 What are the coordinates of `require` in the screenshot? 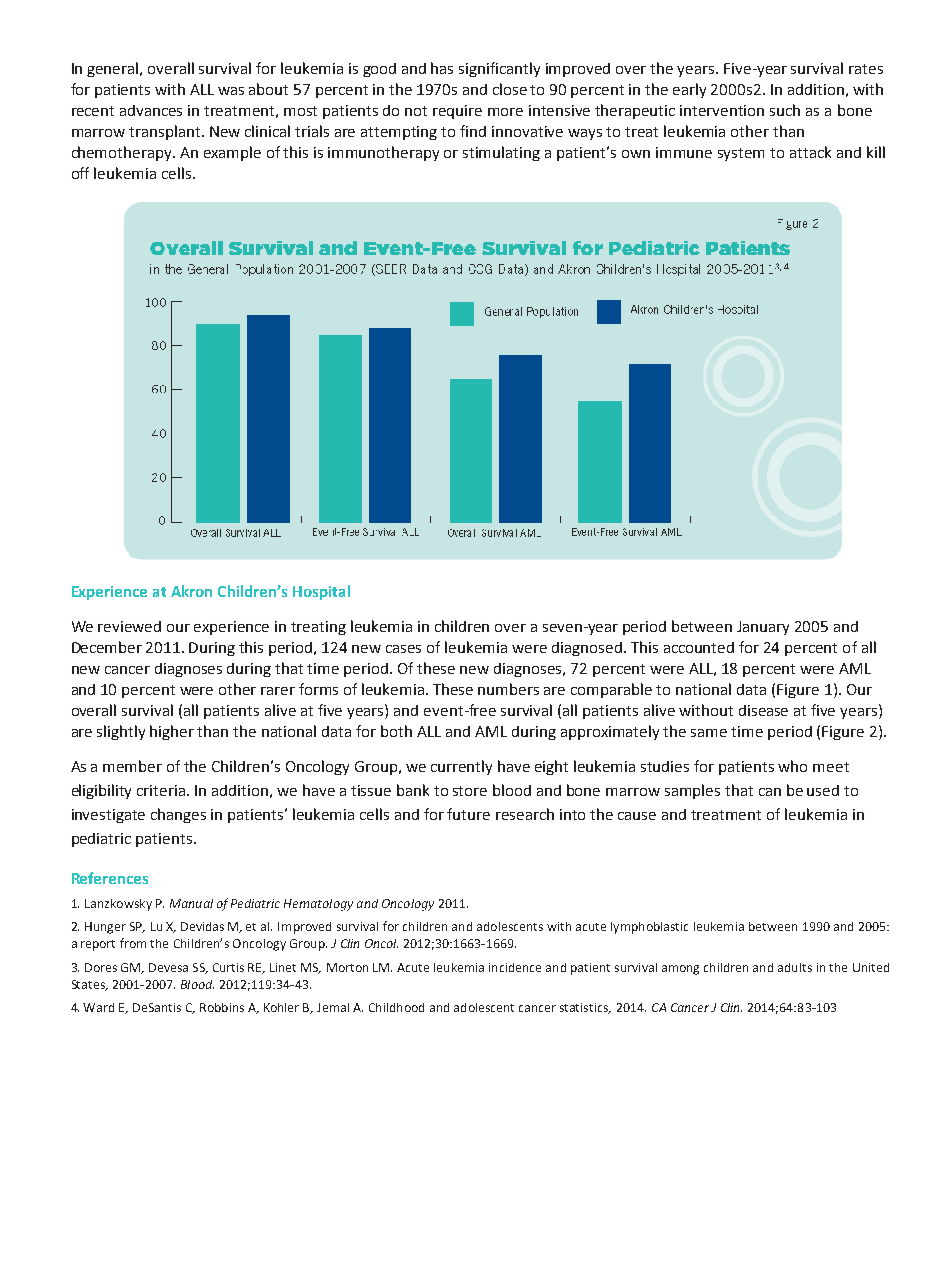 It's located at (457, 112).
